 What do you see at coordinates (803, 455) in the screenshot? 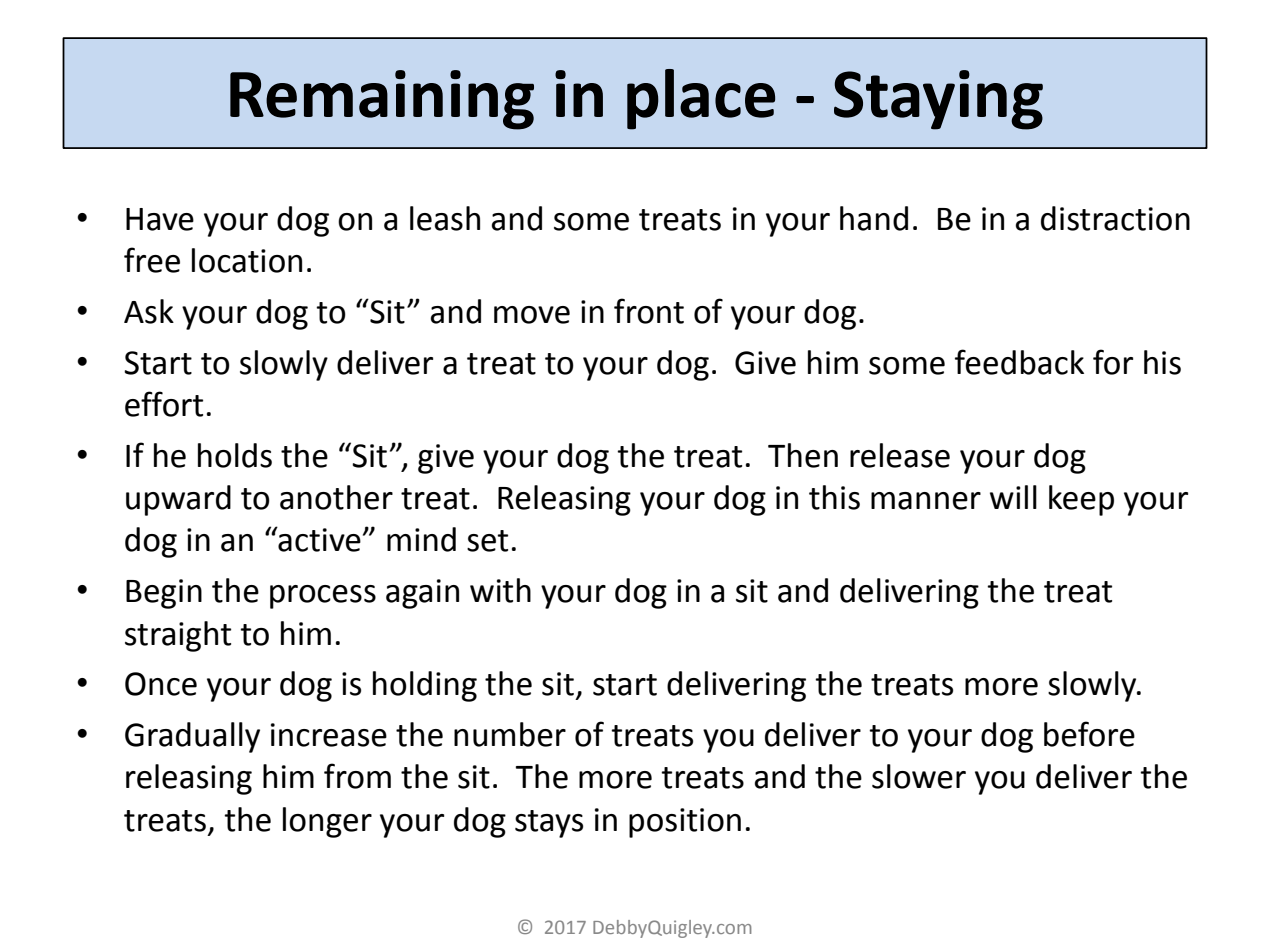
I see `Then` at bounding box center [803, 455].
